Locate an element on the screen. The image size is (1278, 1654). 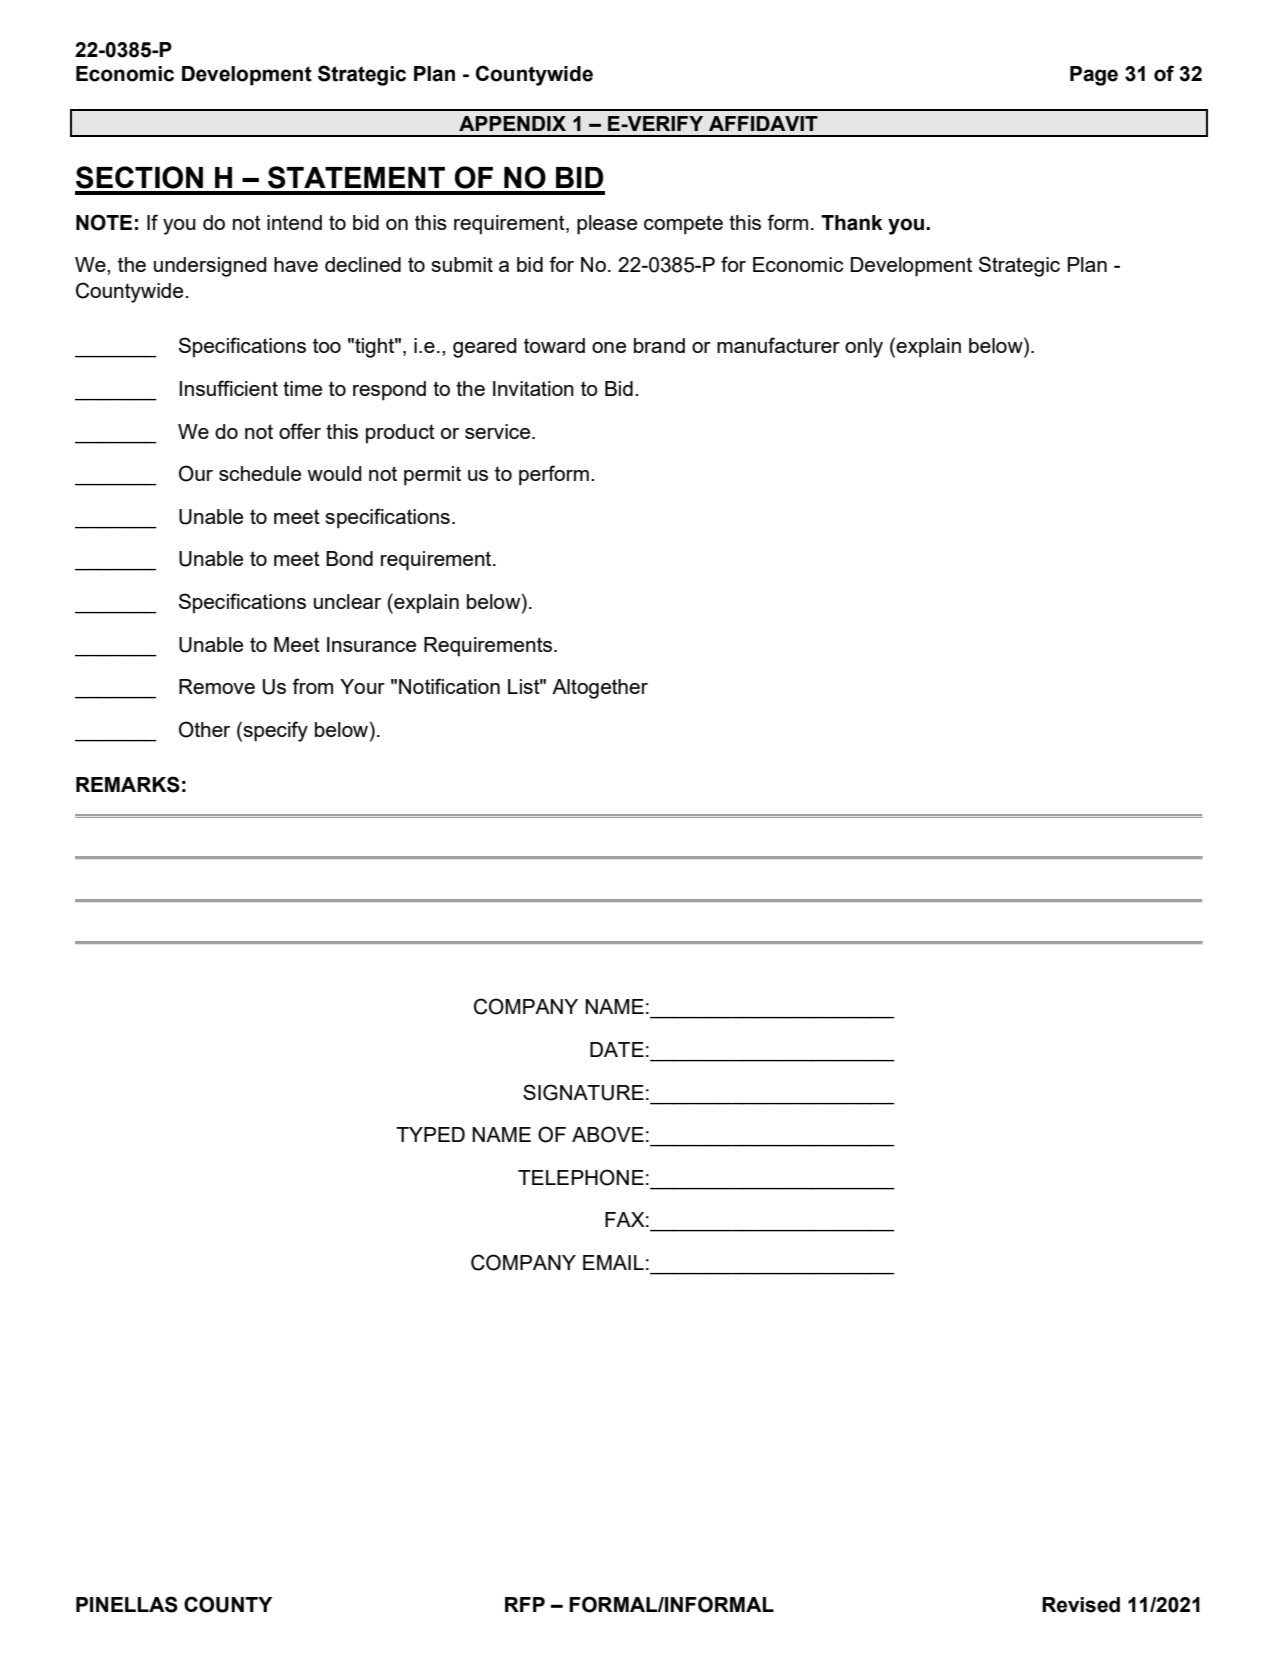
TYPED is located at coordinates (430, 1134).
